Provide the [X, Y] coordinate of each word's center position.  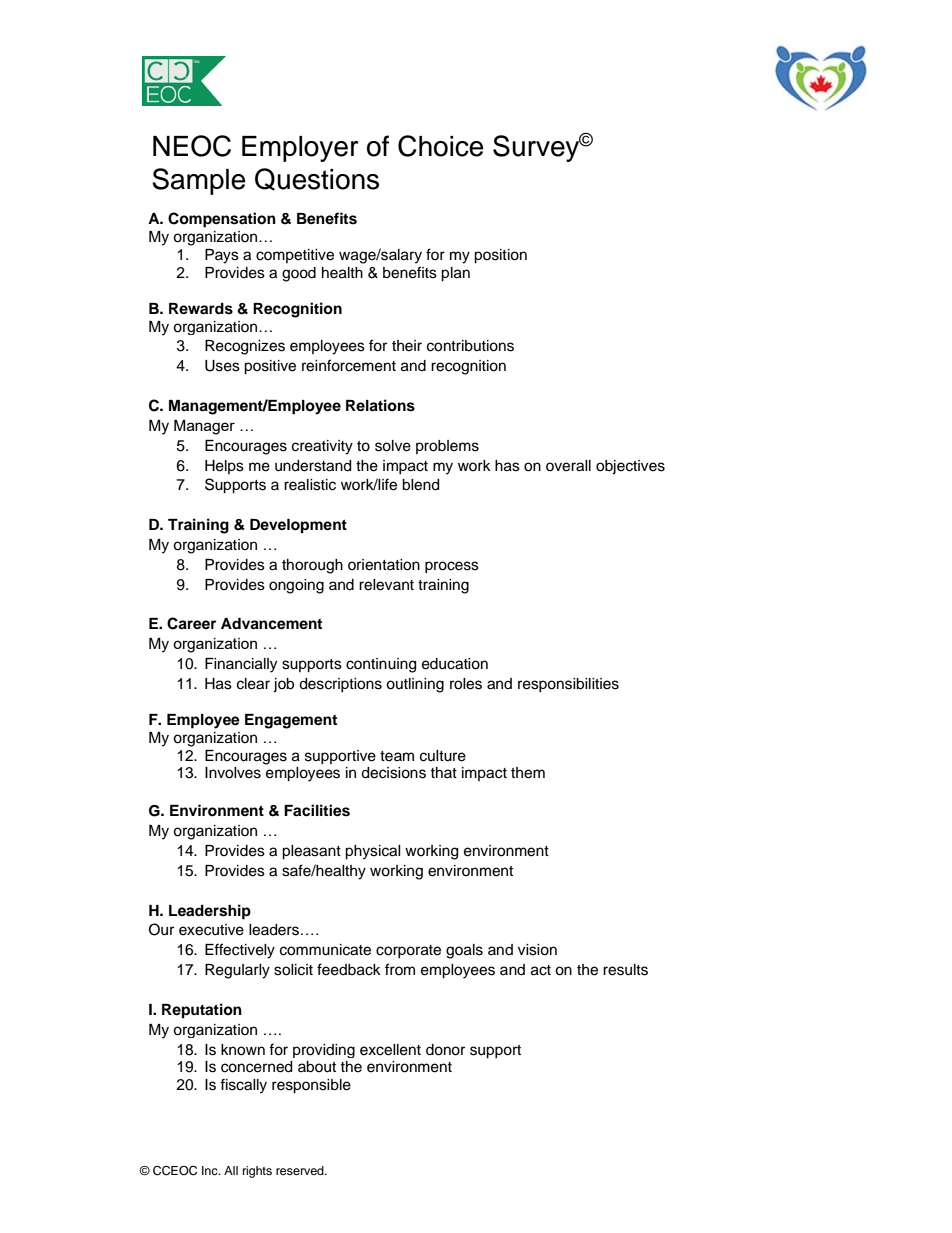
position [500, 256]
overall [568, 466]
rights [257, 1172]
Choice [441, 146]
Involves [233, 773]
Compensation [222, 220]
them [528, 773]
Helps [224, 467]
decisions [393, 773]
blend [420, 485]
